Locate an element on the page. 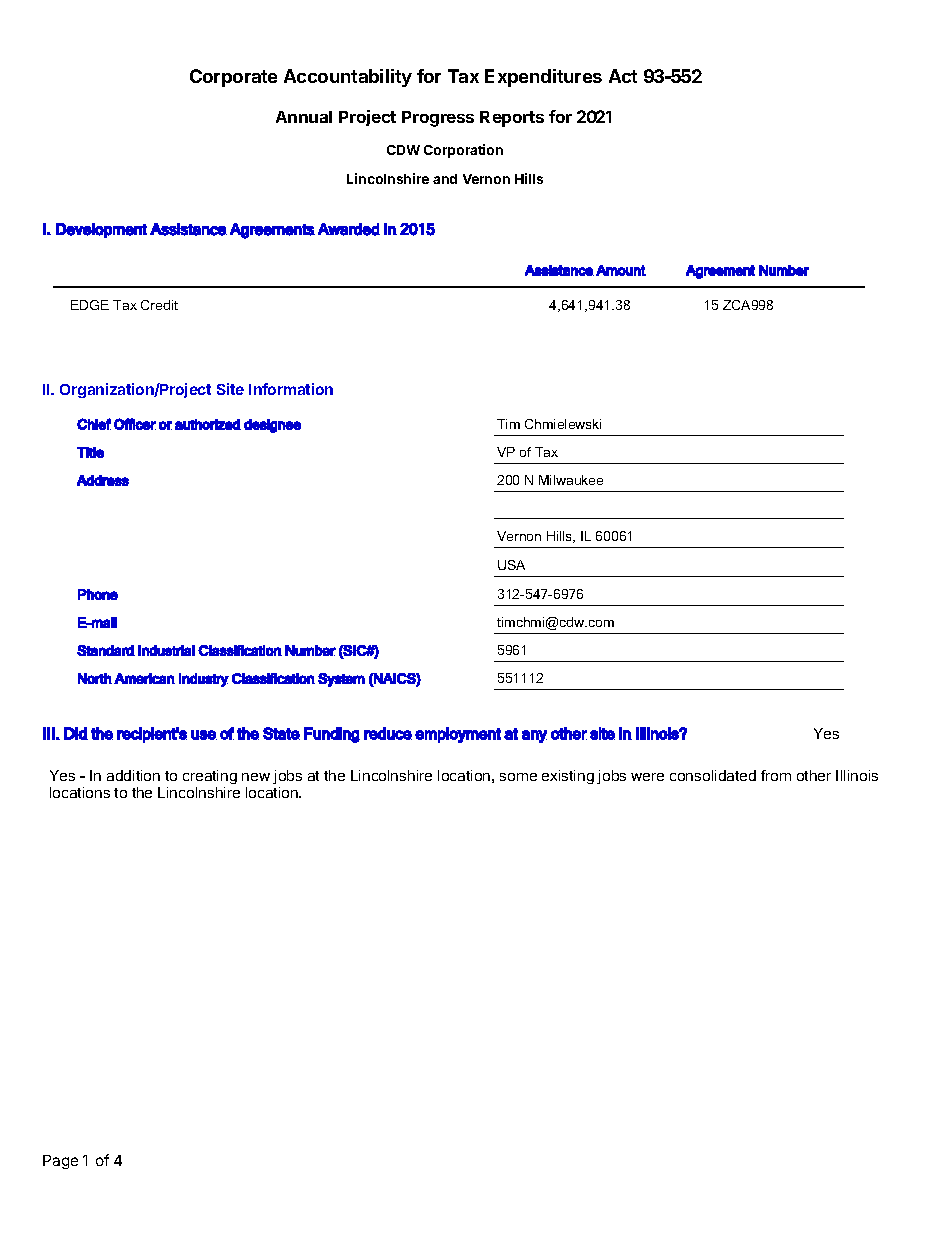 The image size is (952, 1233). Act is located at coordinates (623, 76).
